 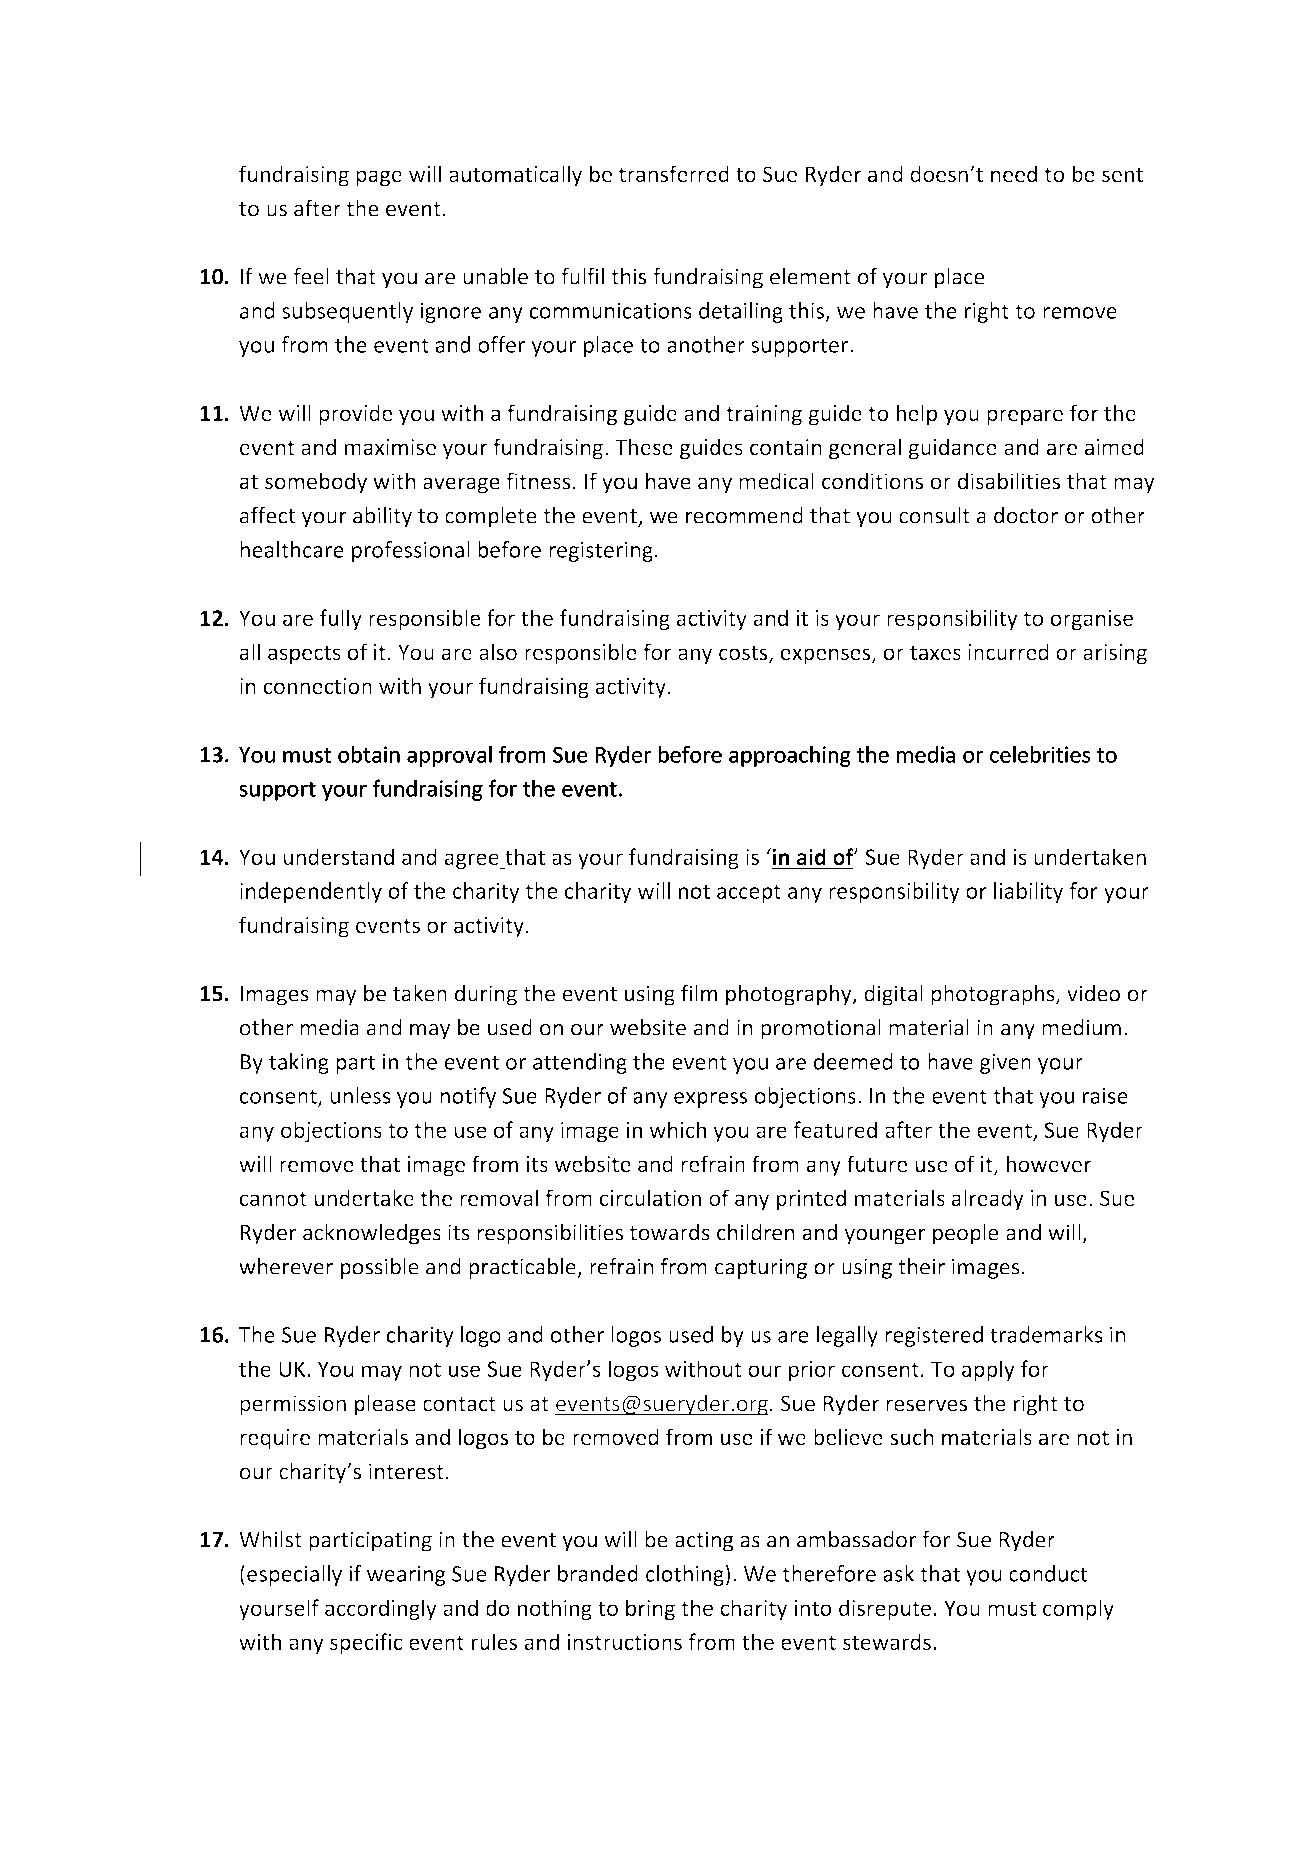 I want to click on costs, so click(x=744, y=654).
